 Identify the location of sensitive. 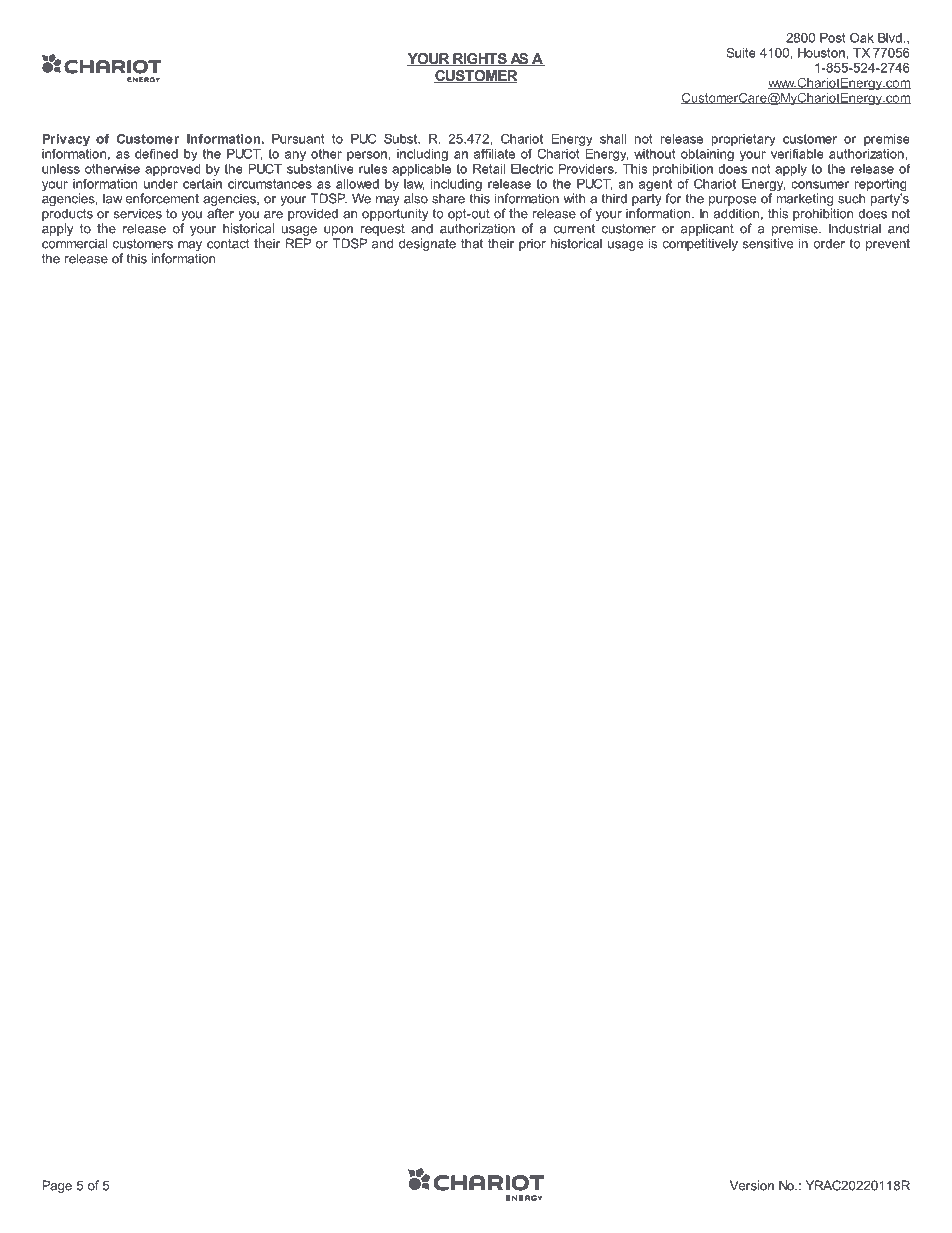
(768, 243).
